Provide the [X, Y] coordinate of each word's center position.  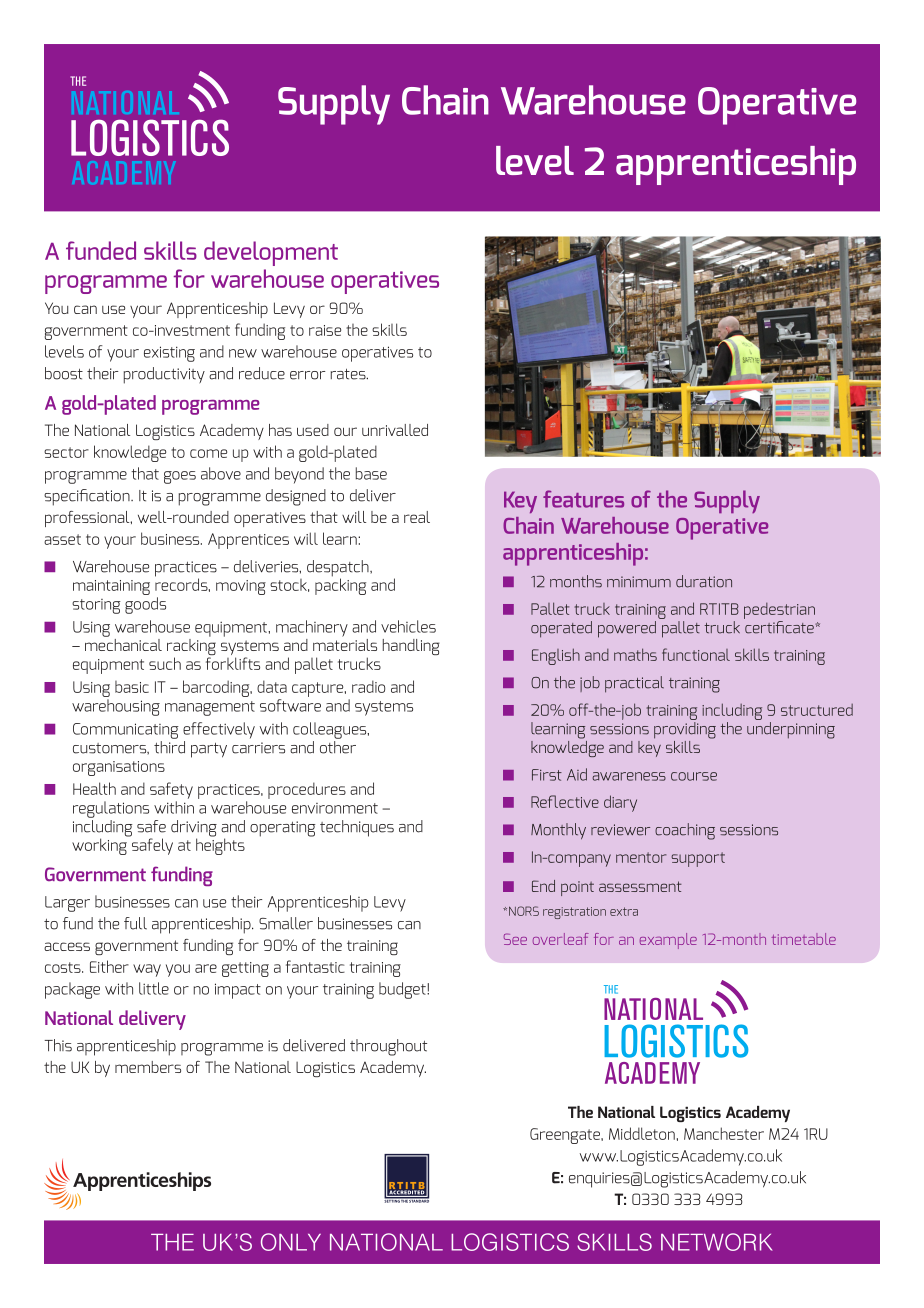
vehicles [408, 626]
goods [145, 605]
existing [169, 354]
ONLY [291, 1242]
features [583, 499]
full [135, 923]
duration [704, 581]
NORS [524, 911]
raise [325, 330]
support [698, 859]
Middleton [642, 1133]
